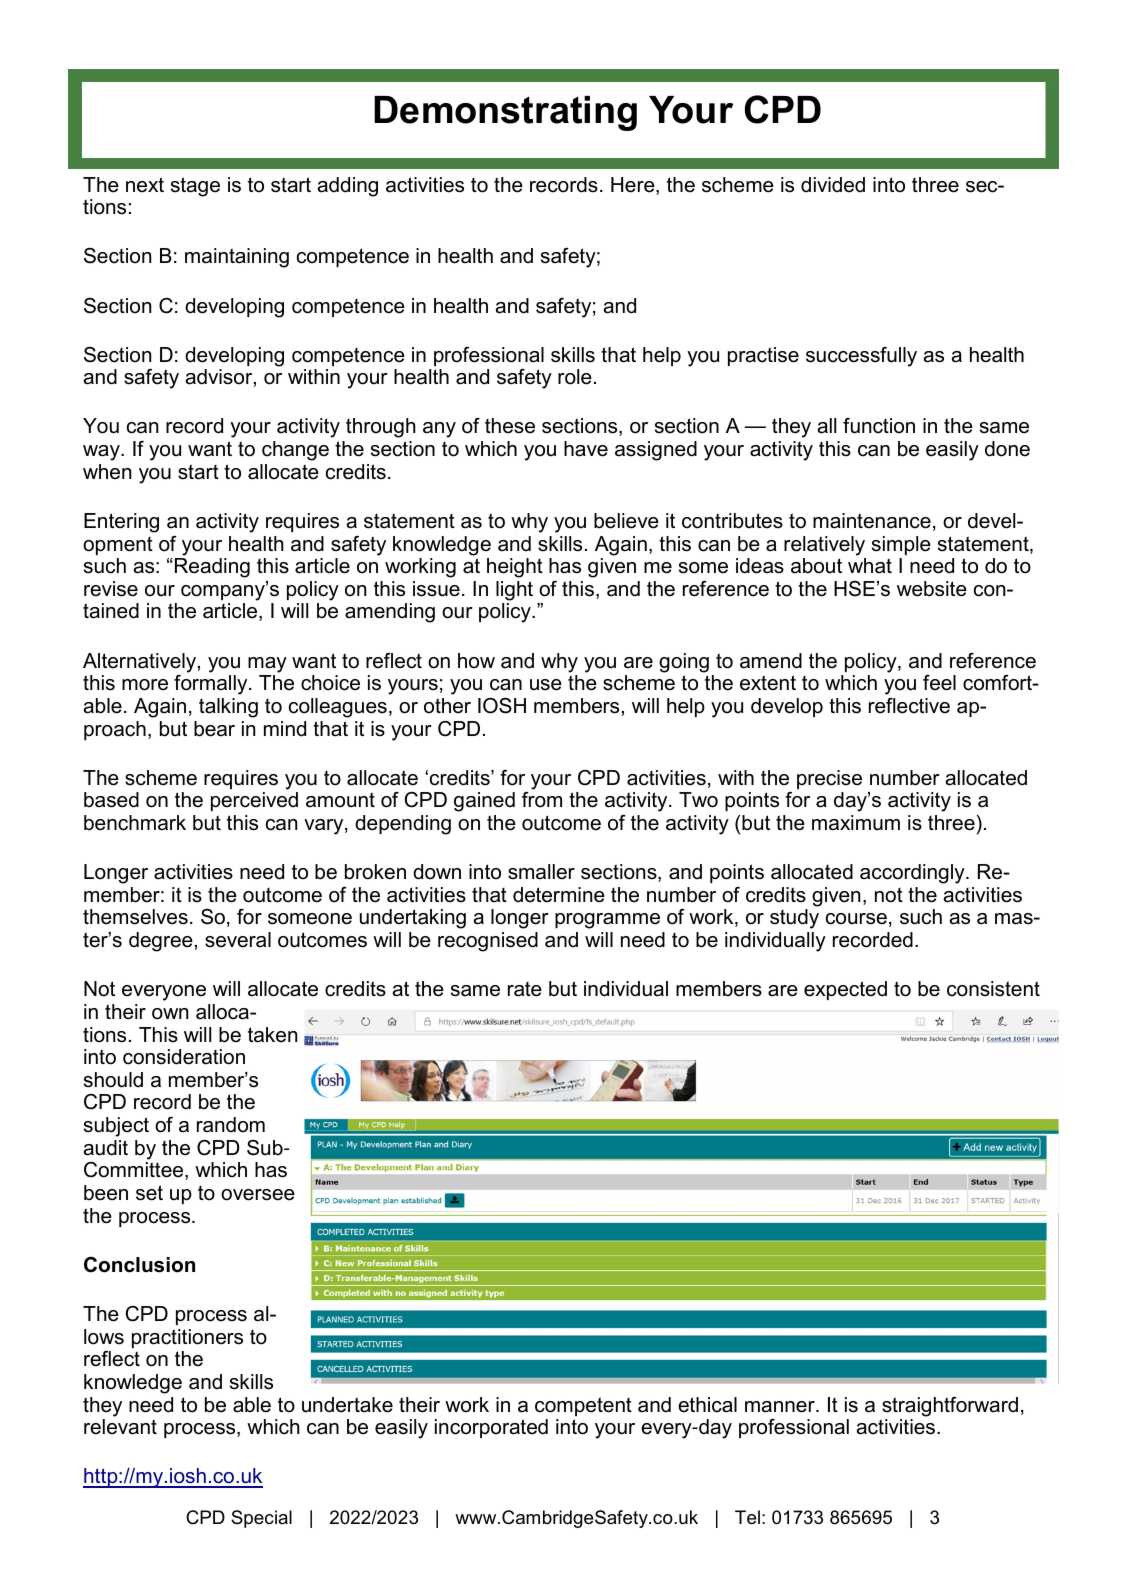 This screenshot has height=1593, width=1126. I want to click on divided, so click(833, 185).
